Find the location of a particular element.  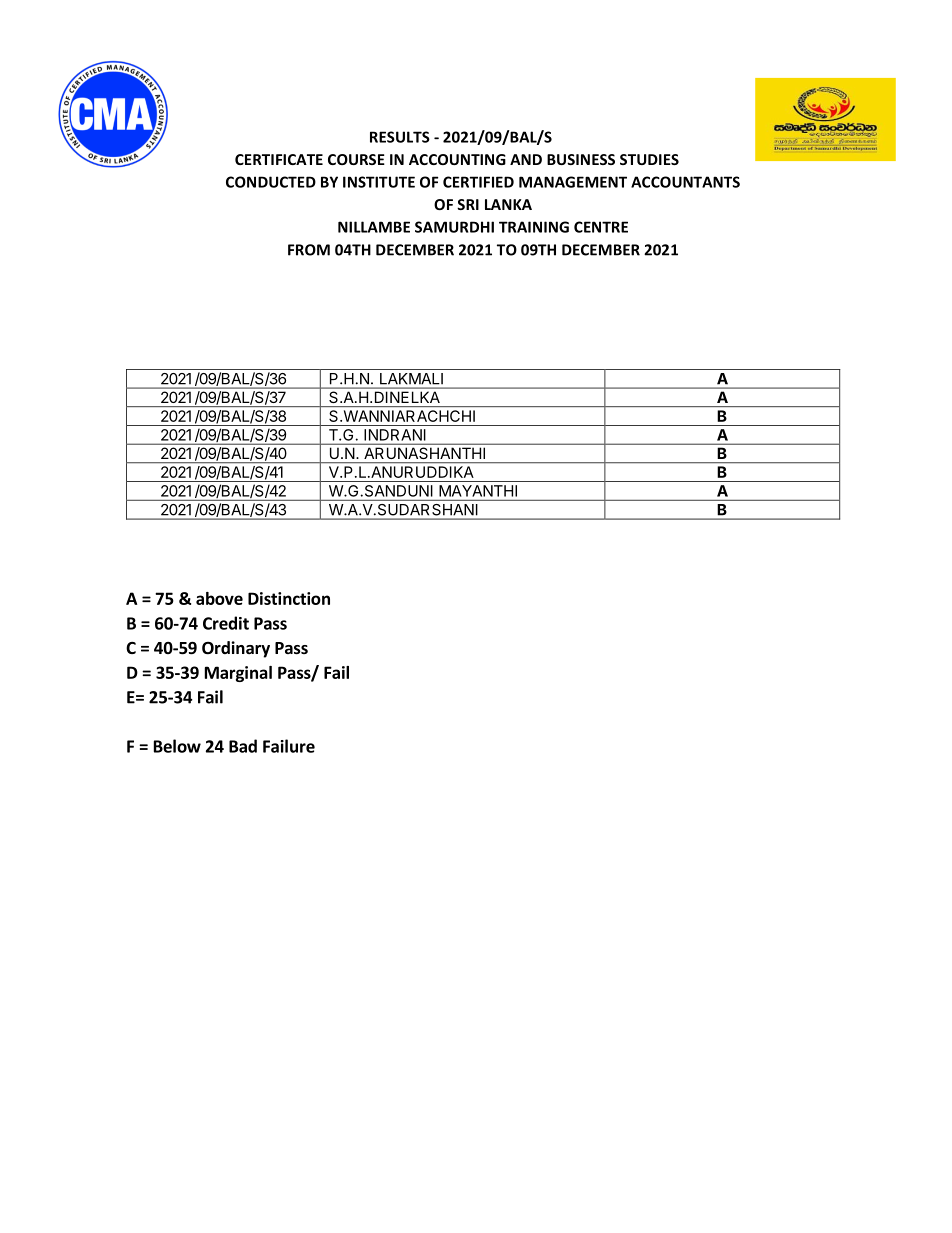

CENTRE is located at coordinates (601, 227).
